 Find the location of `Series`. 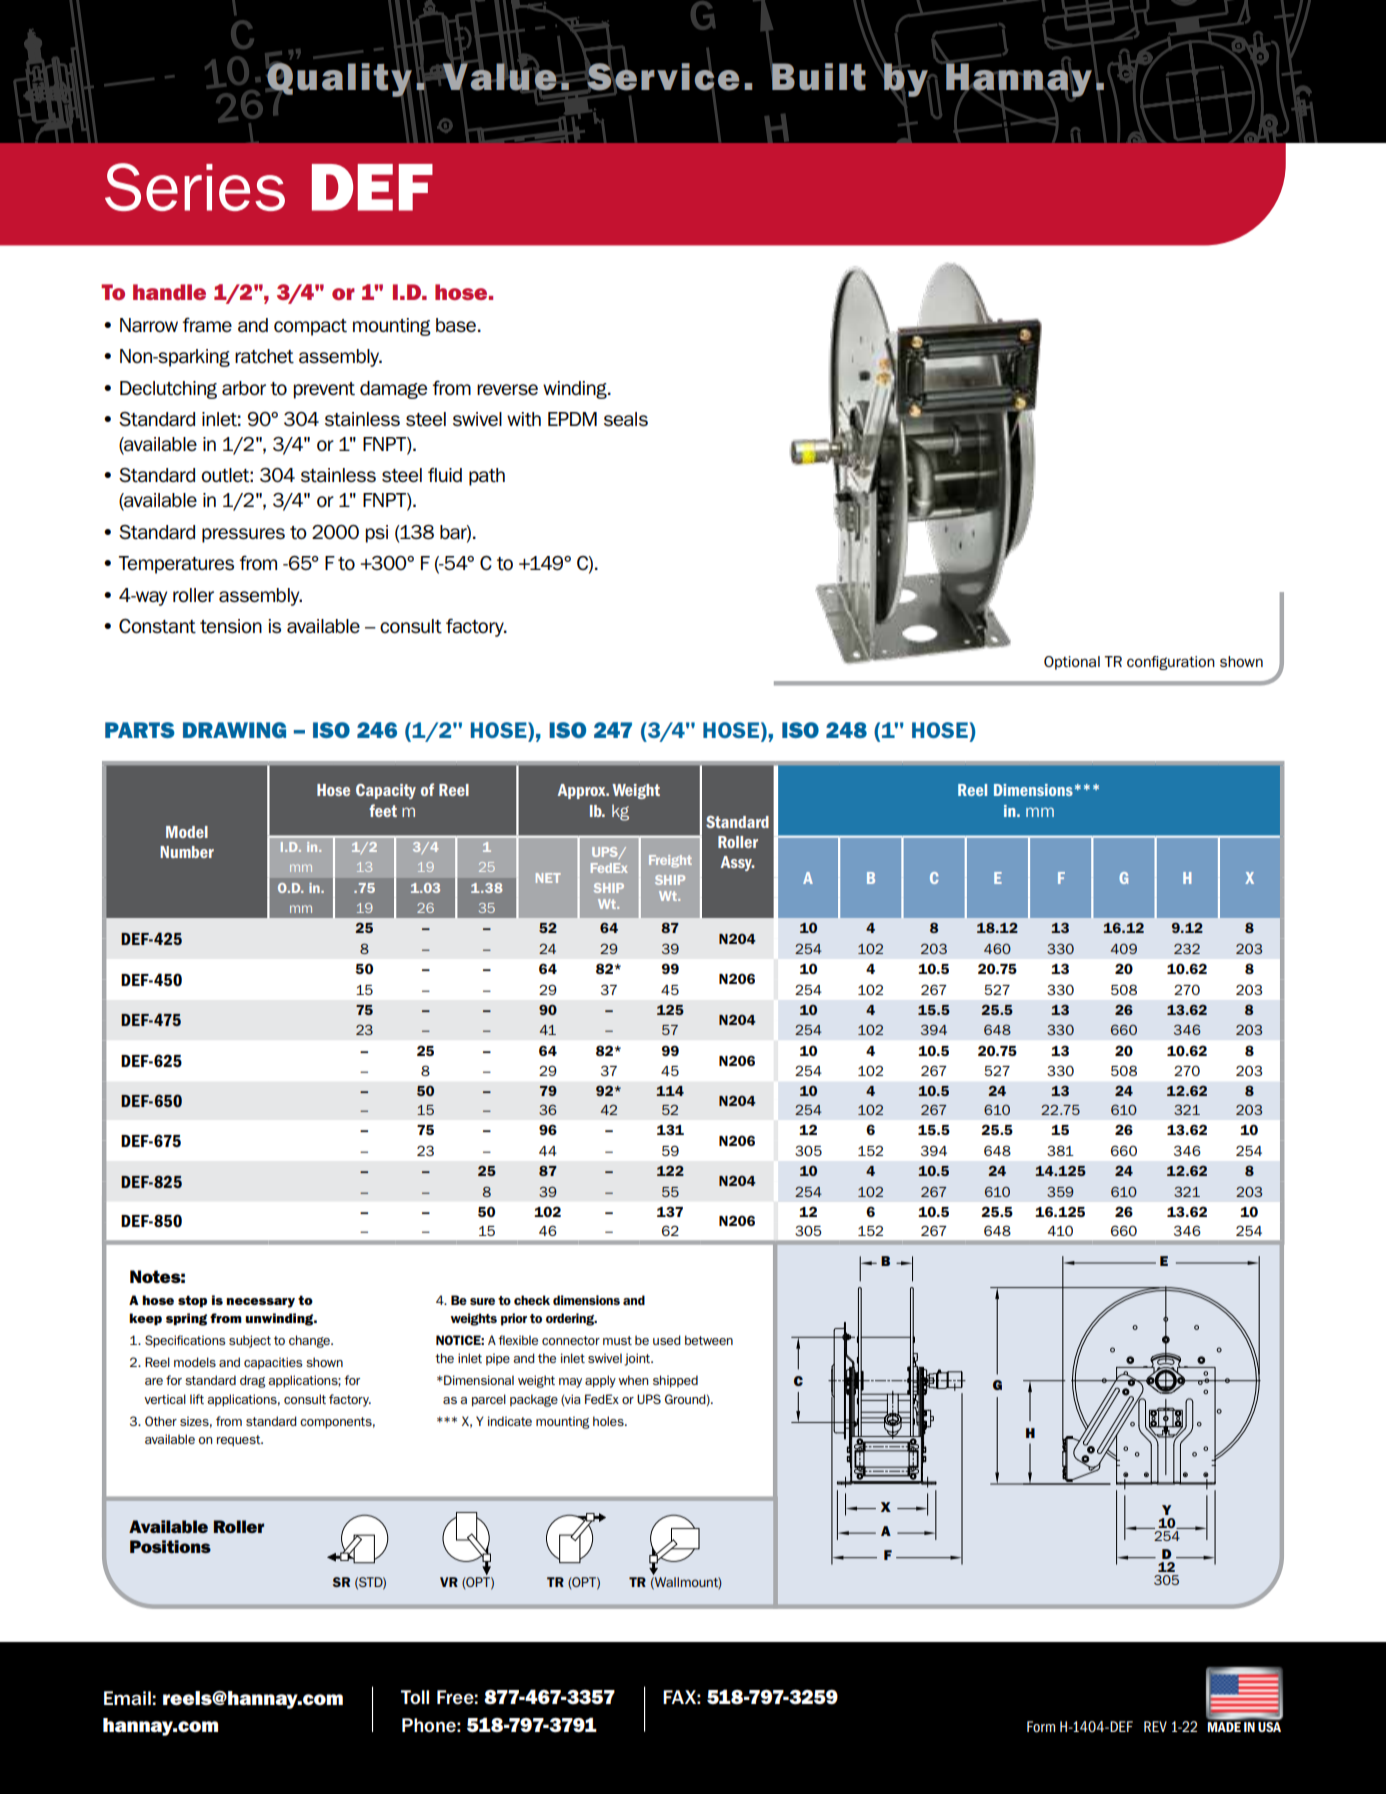

Series is located at coordinates (195, 187).
